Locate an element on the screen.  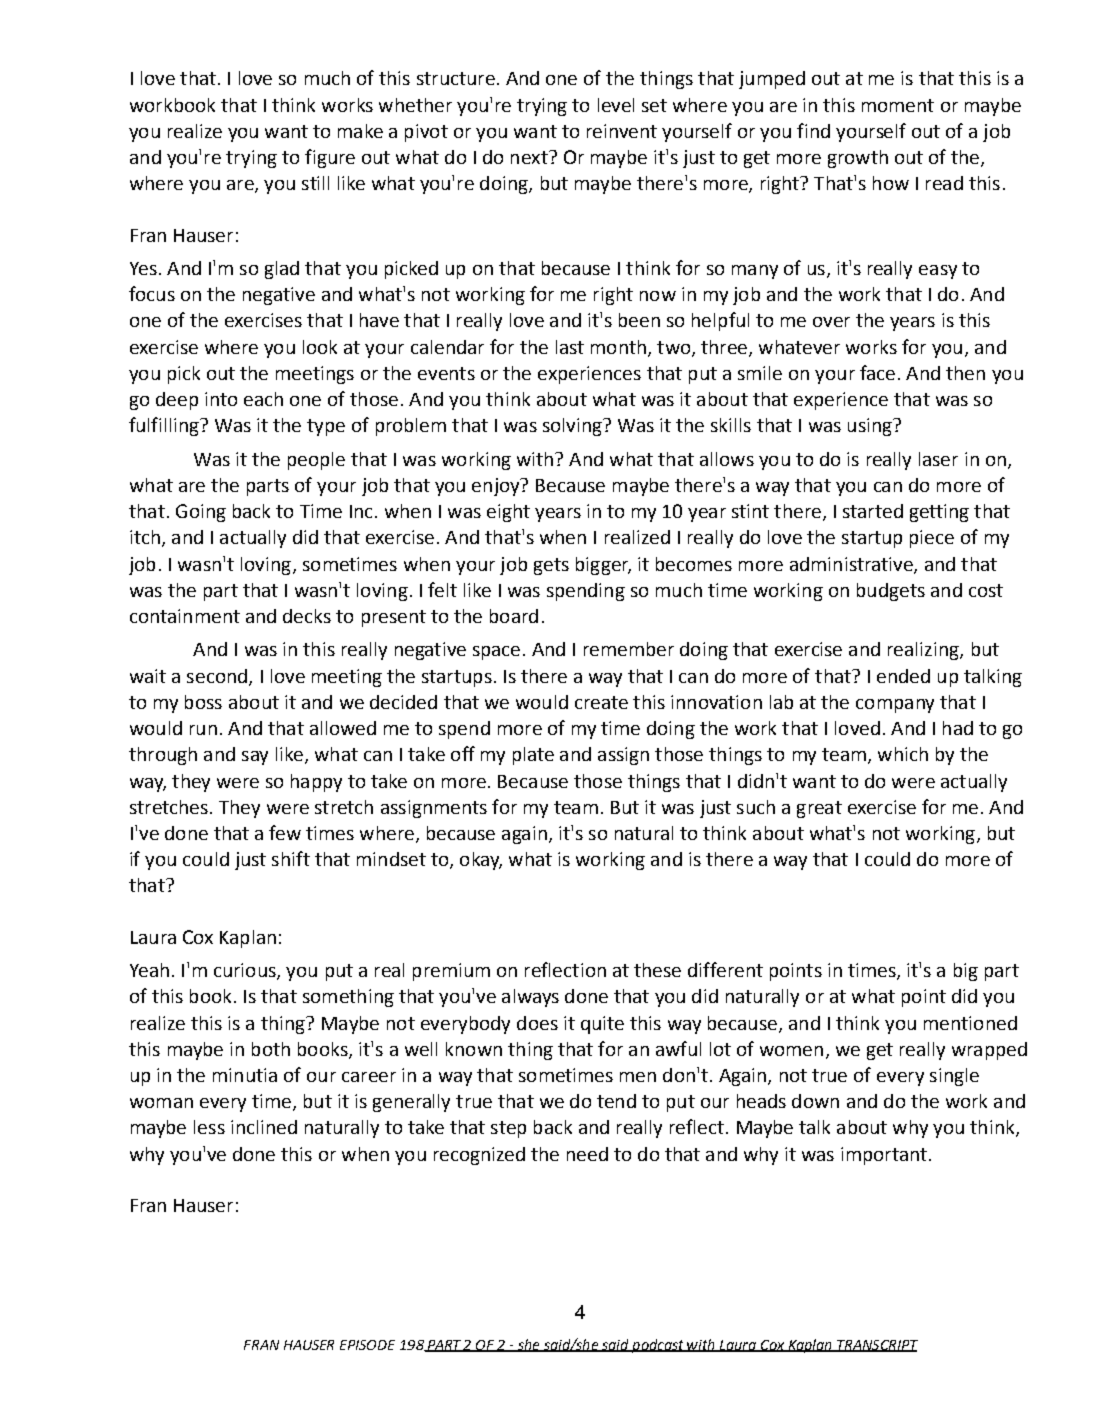
figure is located at coordinates (330, 158).
